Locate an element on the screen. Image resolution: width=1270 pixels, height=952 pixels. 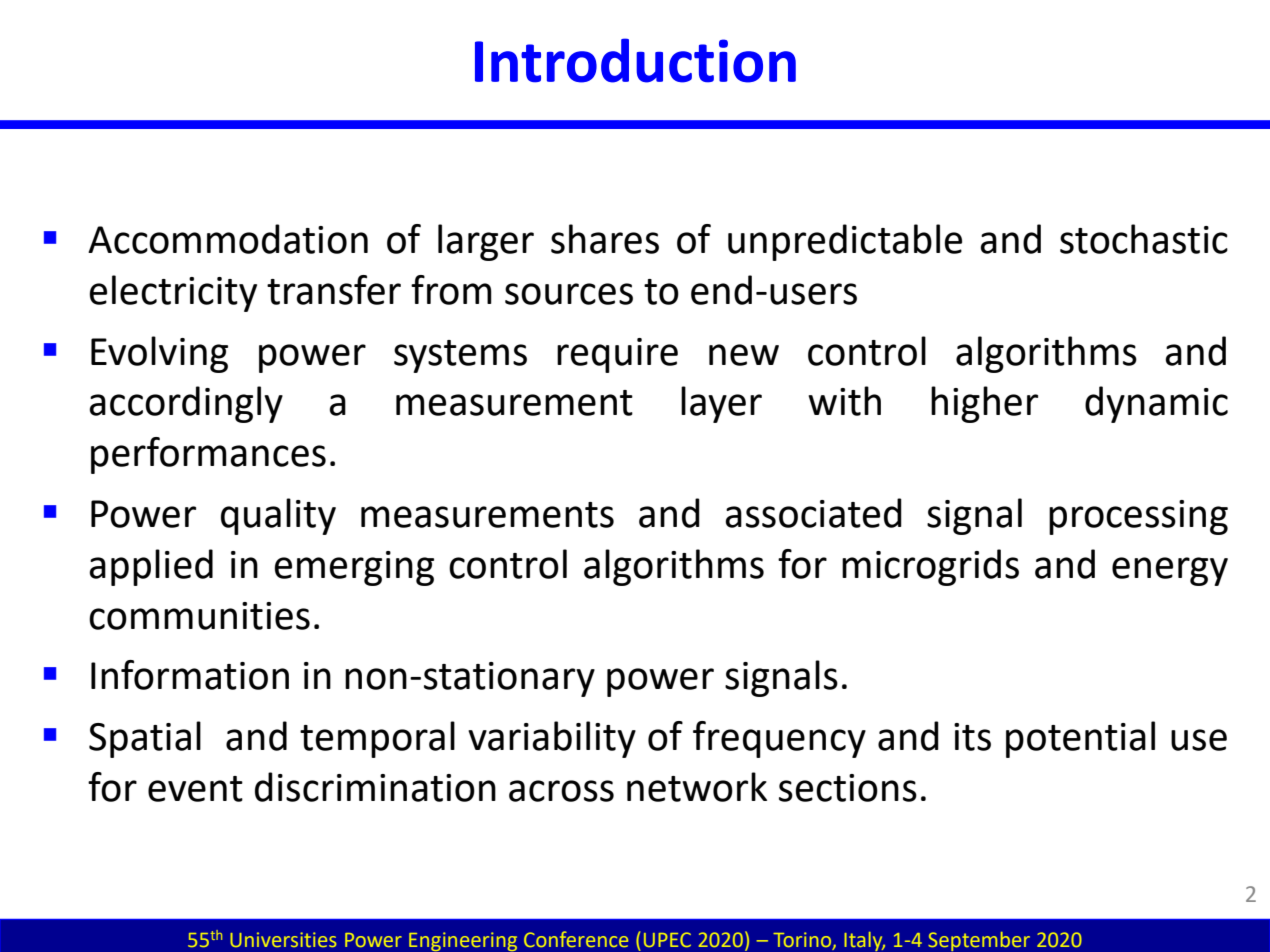
associated is located at coordinates (813, 513).
